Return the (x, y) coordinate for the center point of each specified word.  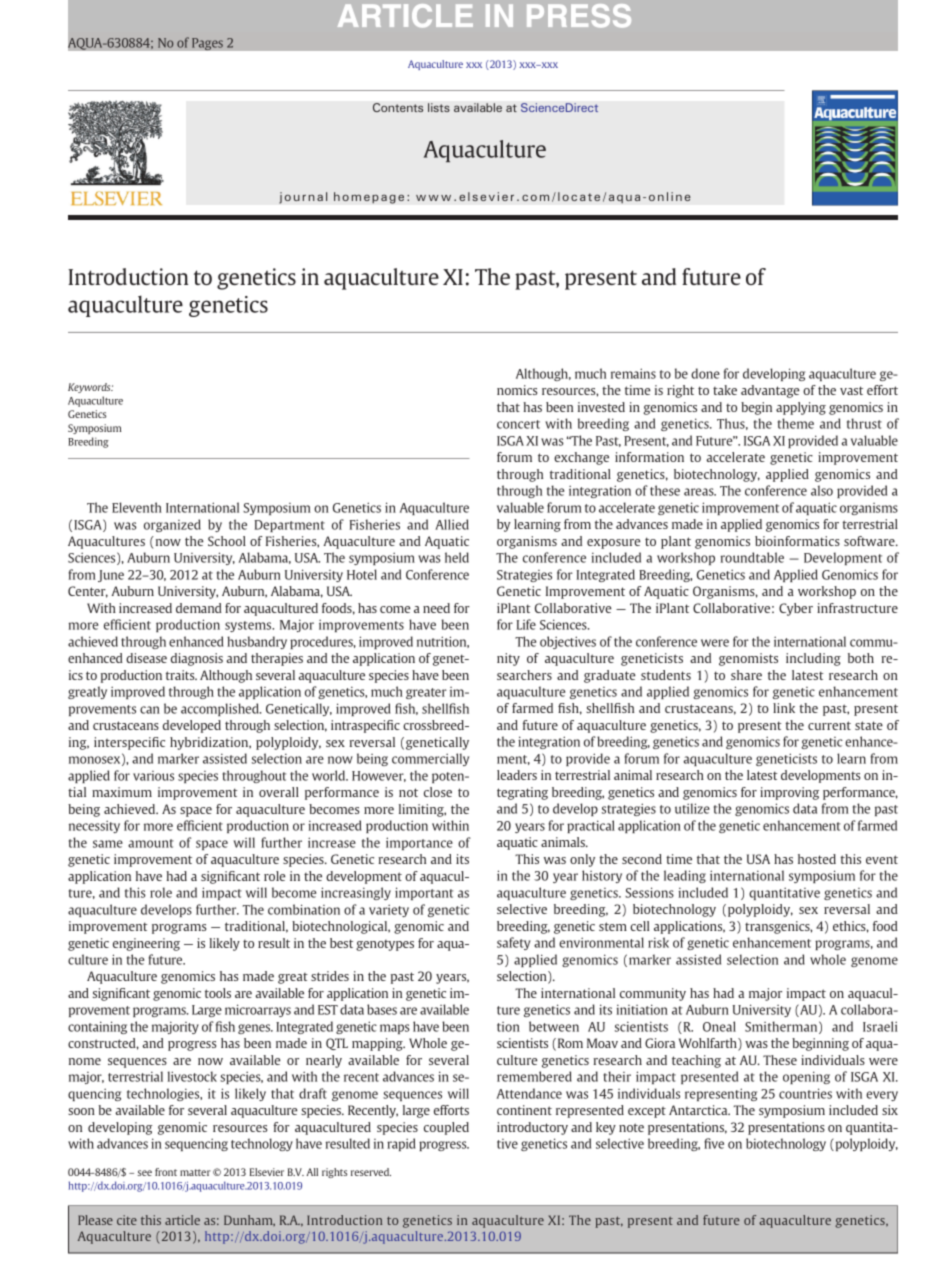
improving (789, 793)
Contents (398, 107)
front (166, 1172)
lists (439, 107)
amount (151, 843)
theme (796, 423)
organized (172, 525)
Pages (207, 44)
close (438, 792)
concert (518, 424)
